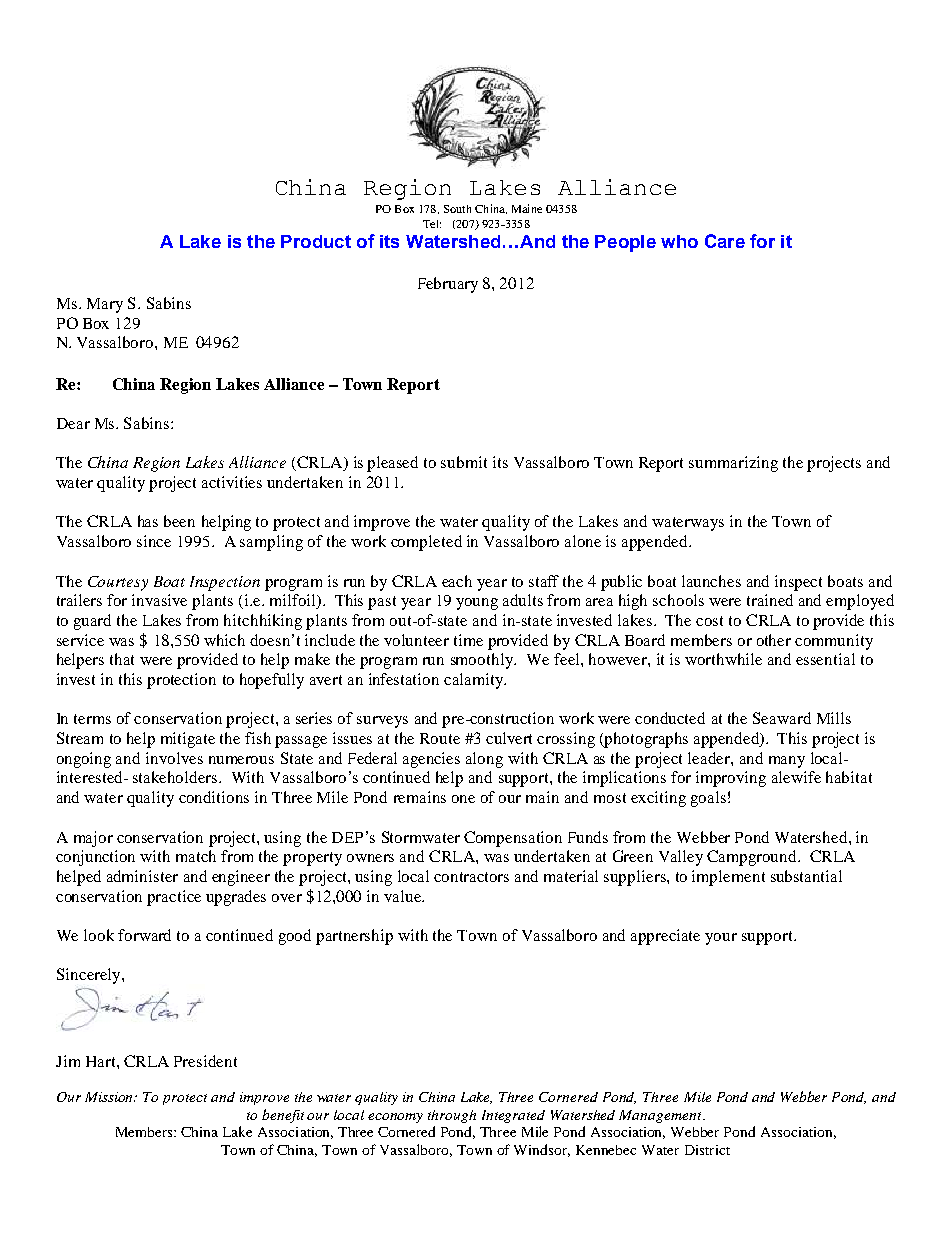 This screenshot has height=1233, width=952. Describe the element at coordinates (457, 209) in the screenshot. I see `South` at that location.
